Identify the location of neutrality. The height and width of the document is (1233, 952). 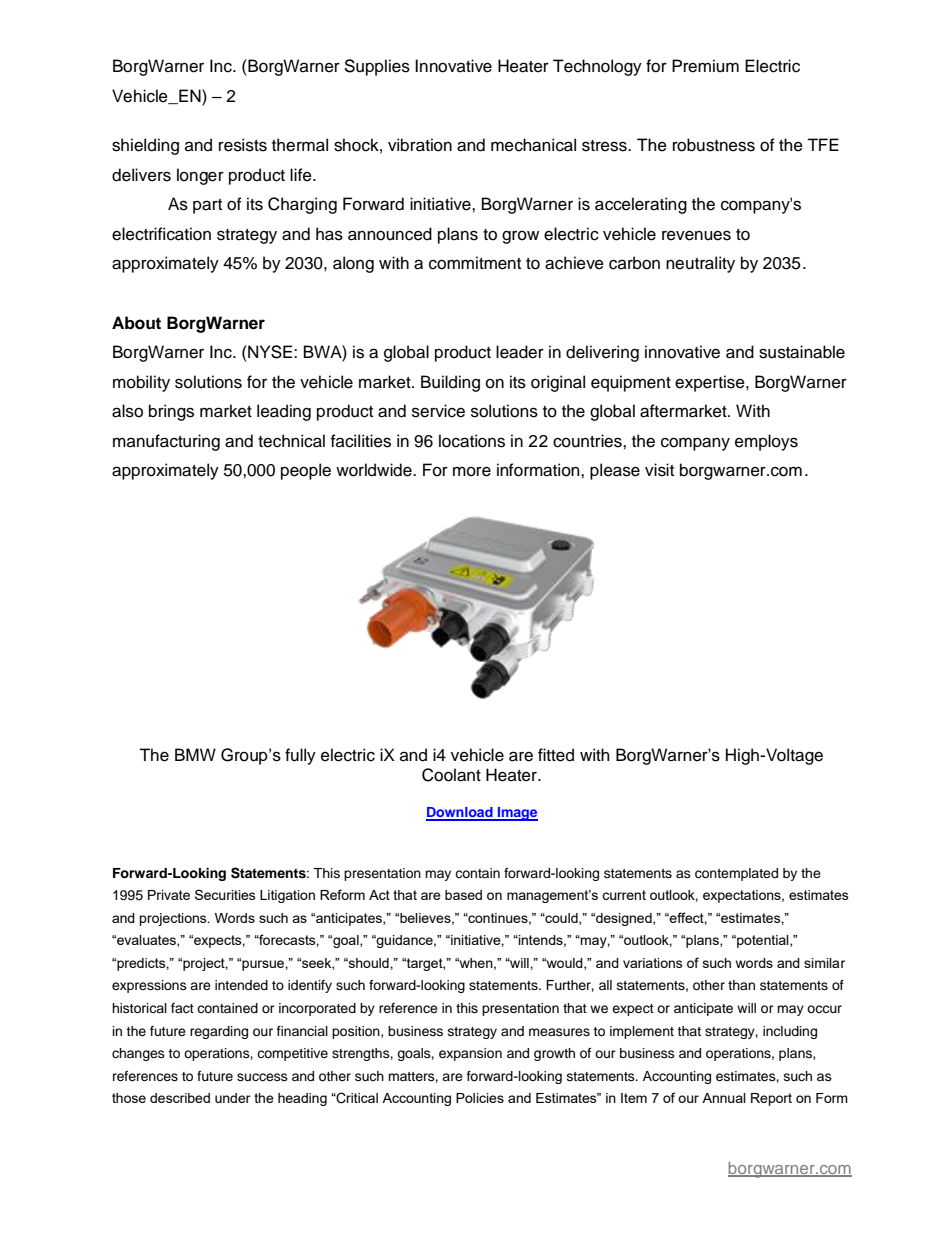
(700, 264).
